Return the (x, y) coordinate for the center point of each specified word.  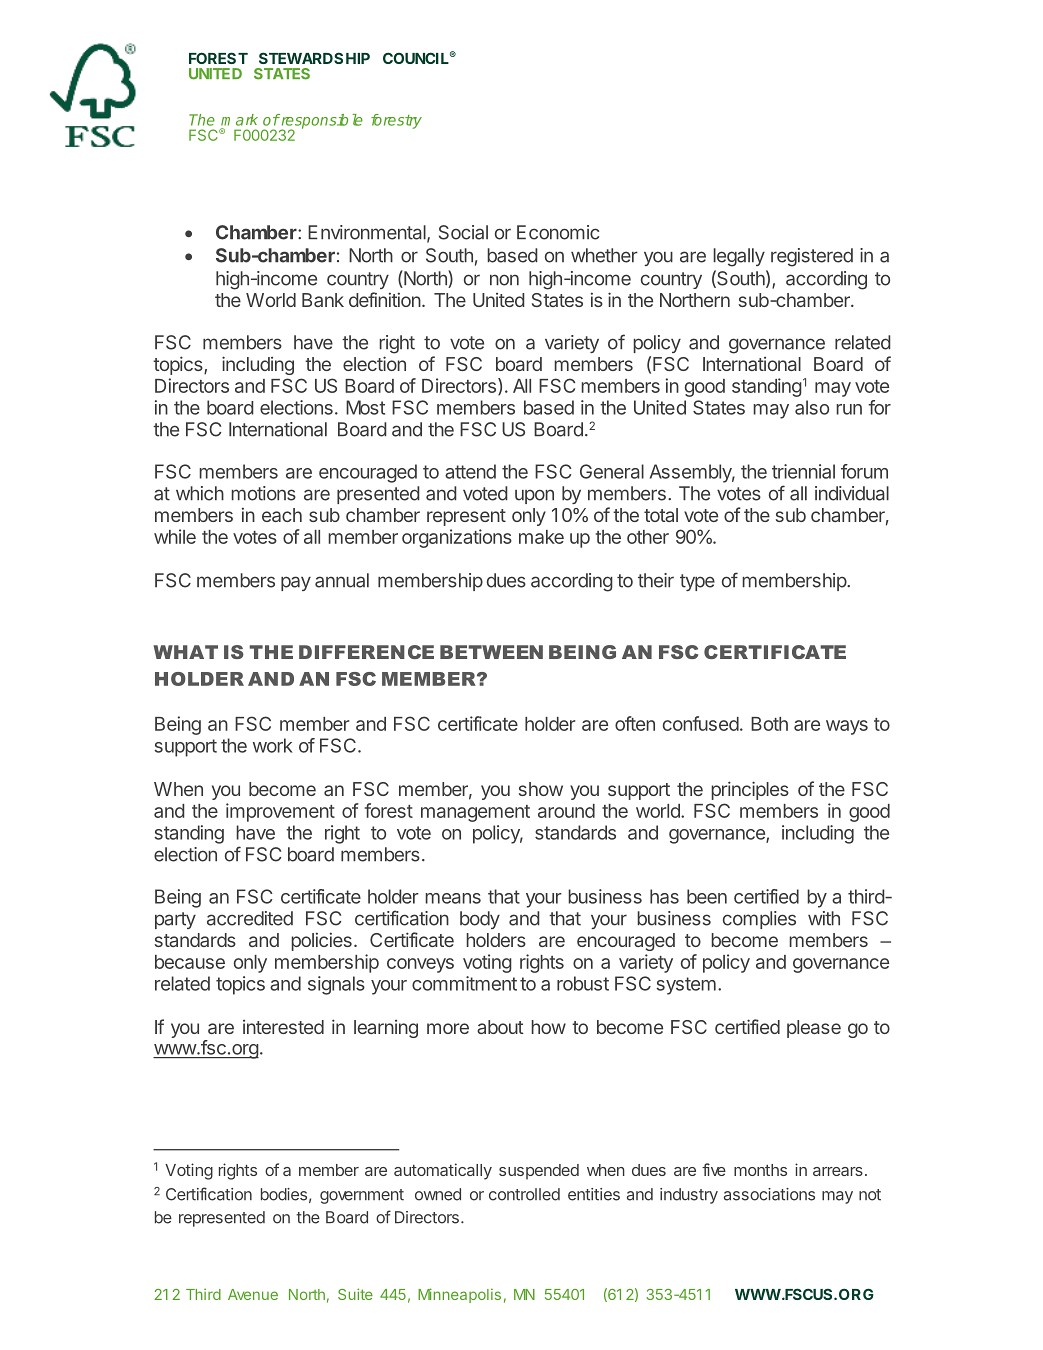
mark (239, 120)
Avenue (253, 1294)
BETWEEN (491, 652)
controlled (524, 1194)
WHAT (185, 652)
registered (812, 257)
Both (769, 724)
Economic (558, 232)
